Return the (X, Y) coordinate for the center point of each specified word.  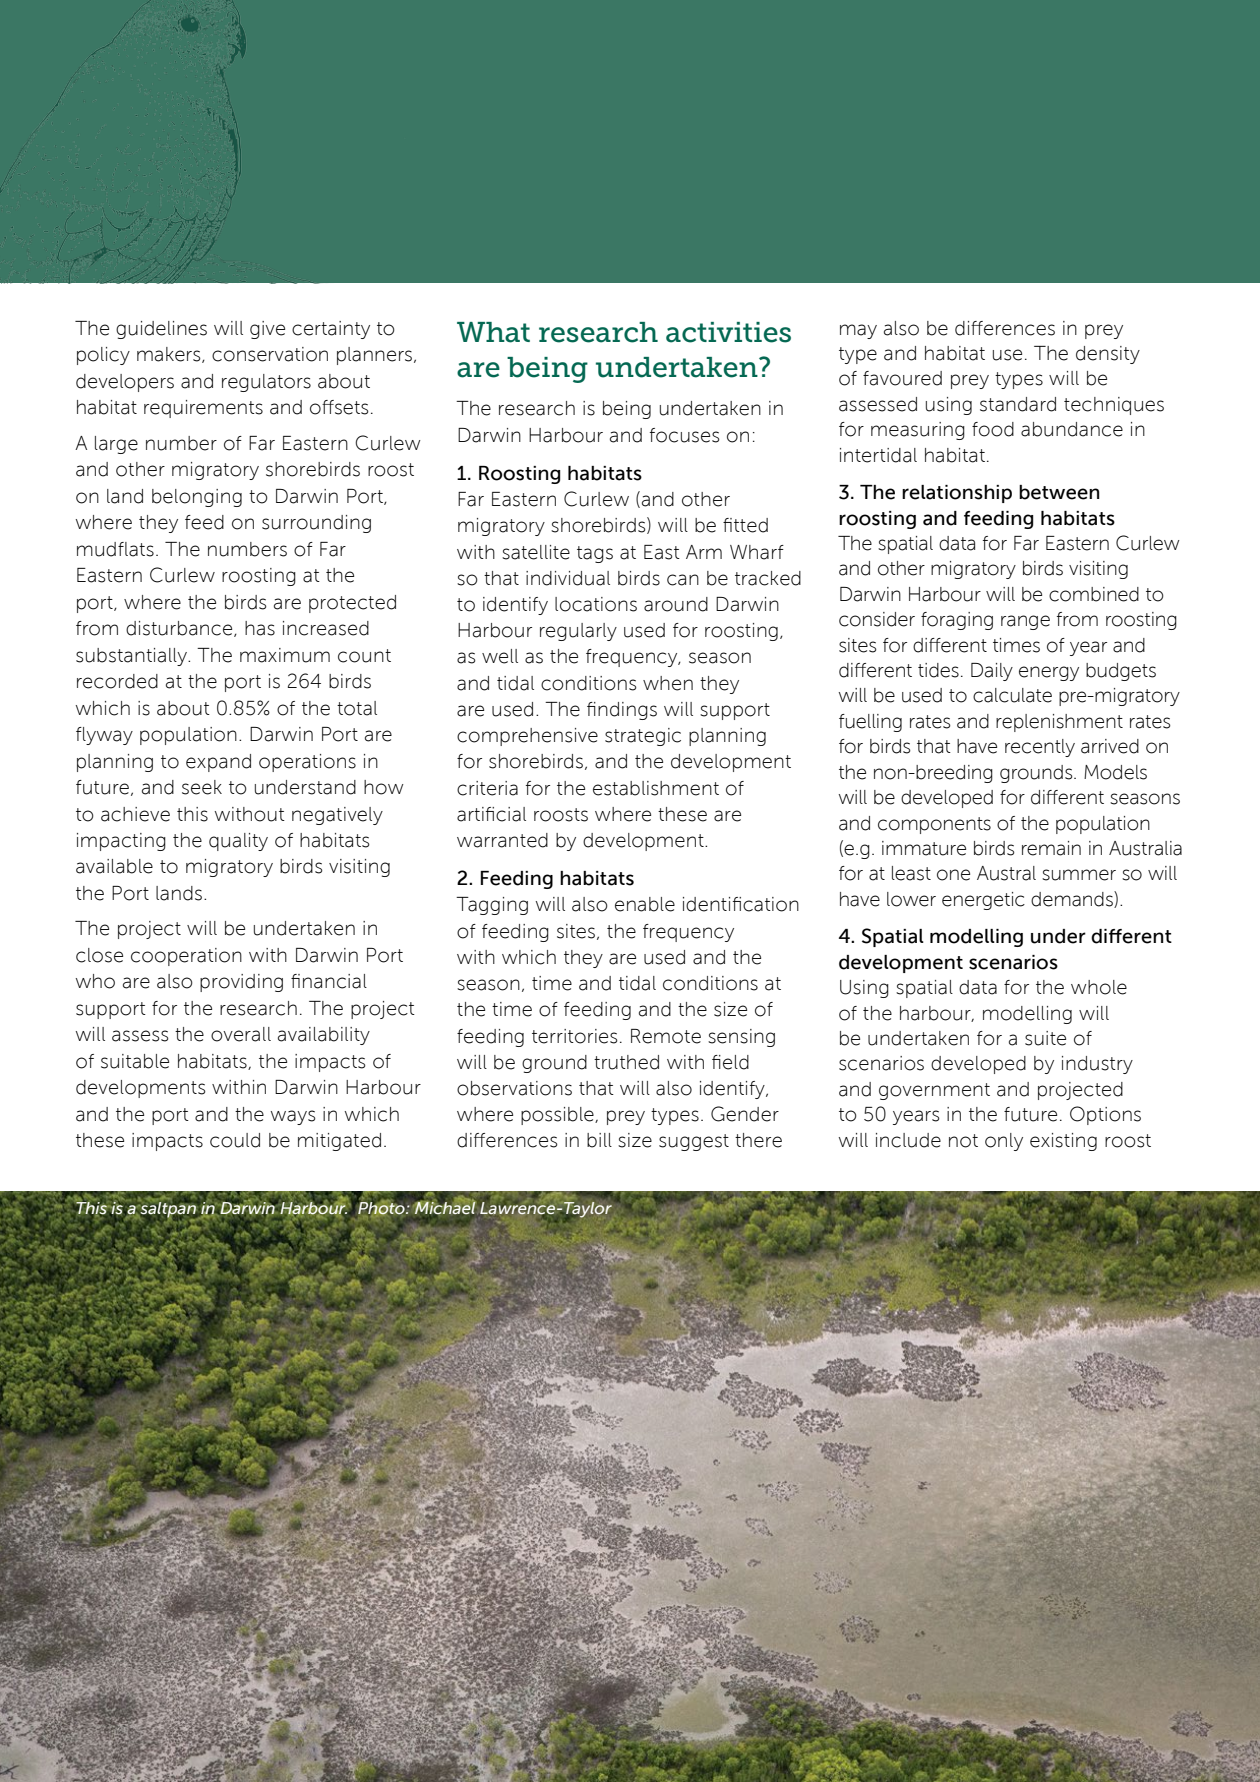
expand (218, 763)
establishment (656, 788)
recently (1040, 748)
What (493, 332)
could (235, 1140)
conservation (270, 354)
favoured (902, 378)
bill (599, 1140)
